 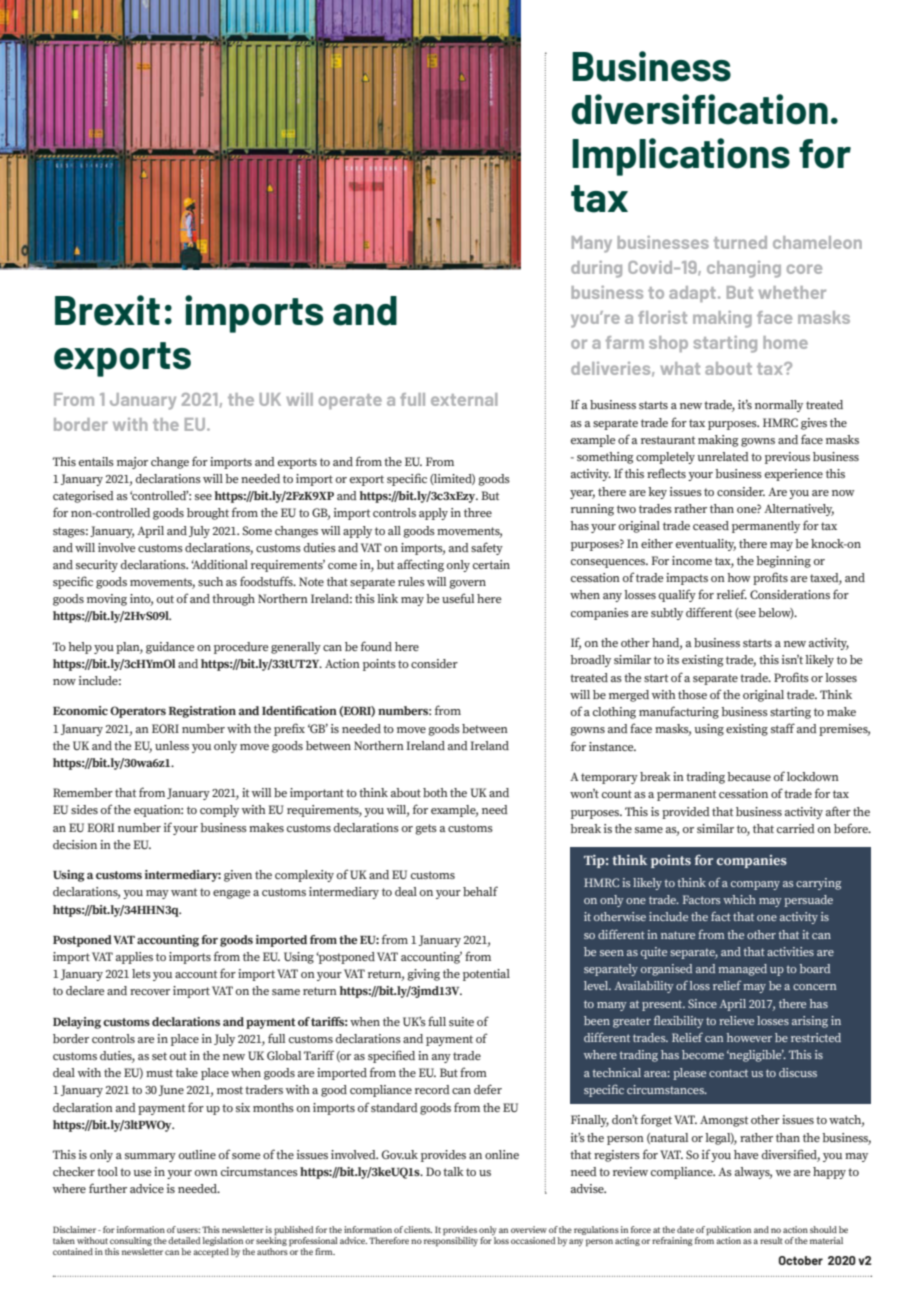 I want to click on diversification, so click(x=700, y=109).
